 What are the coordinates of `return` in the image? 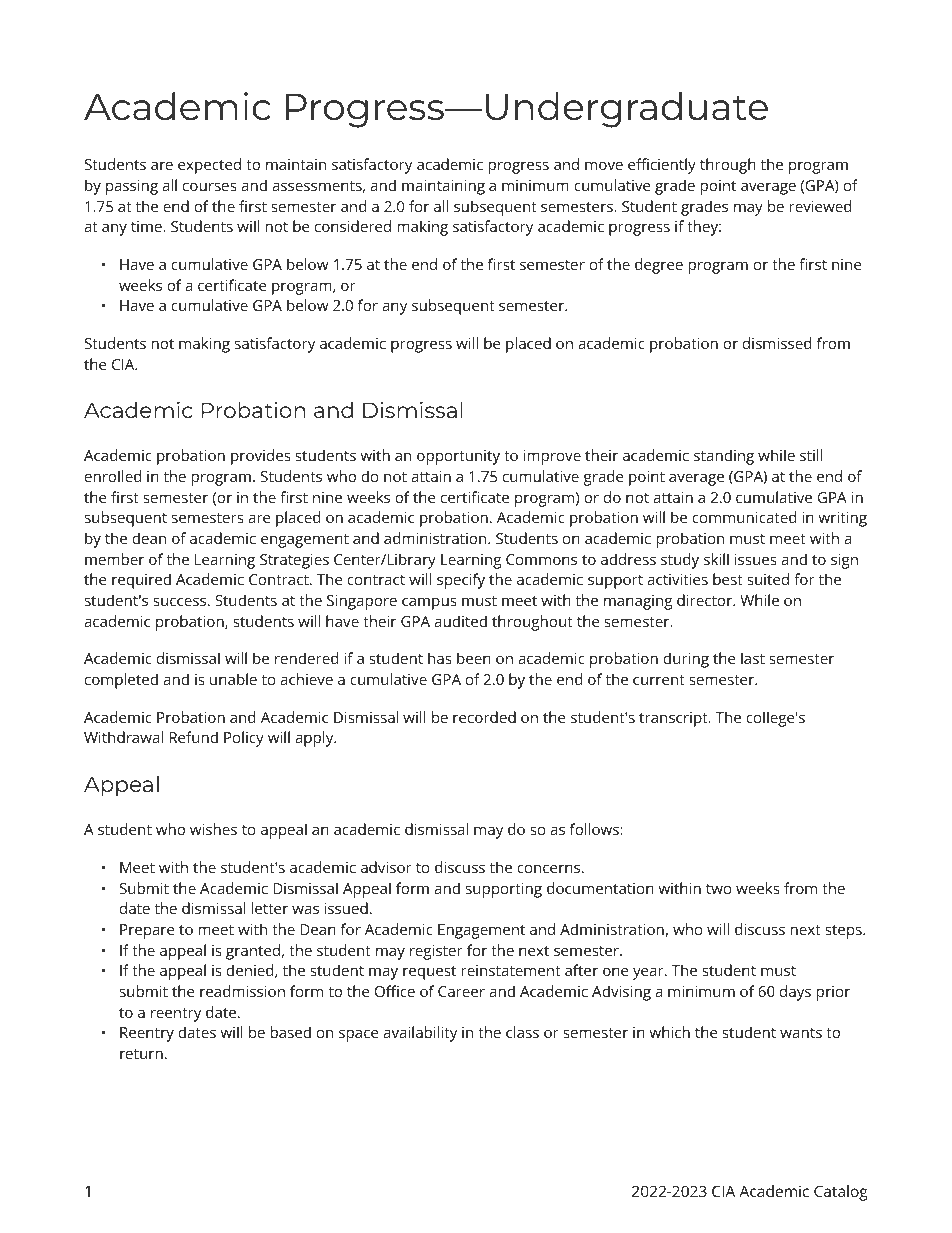 It's located at (141, 1054).
